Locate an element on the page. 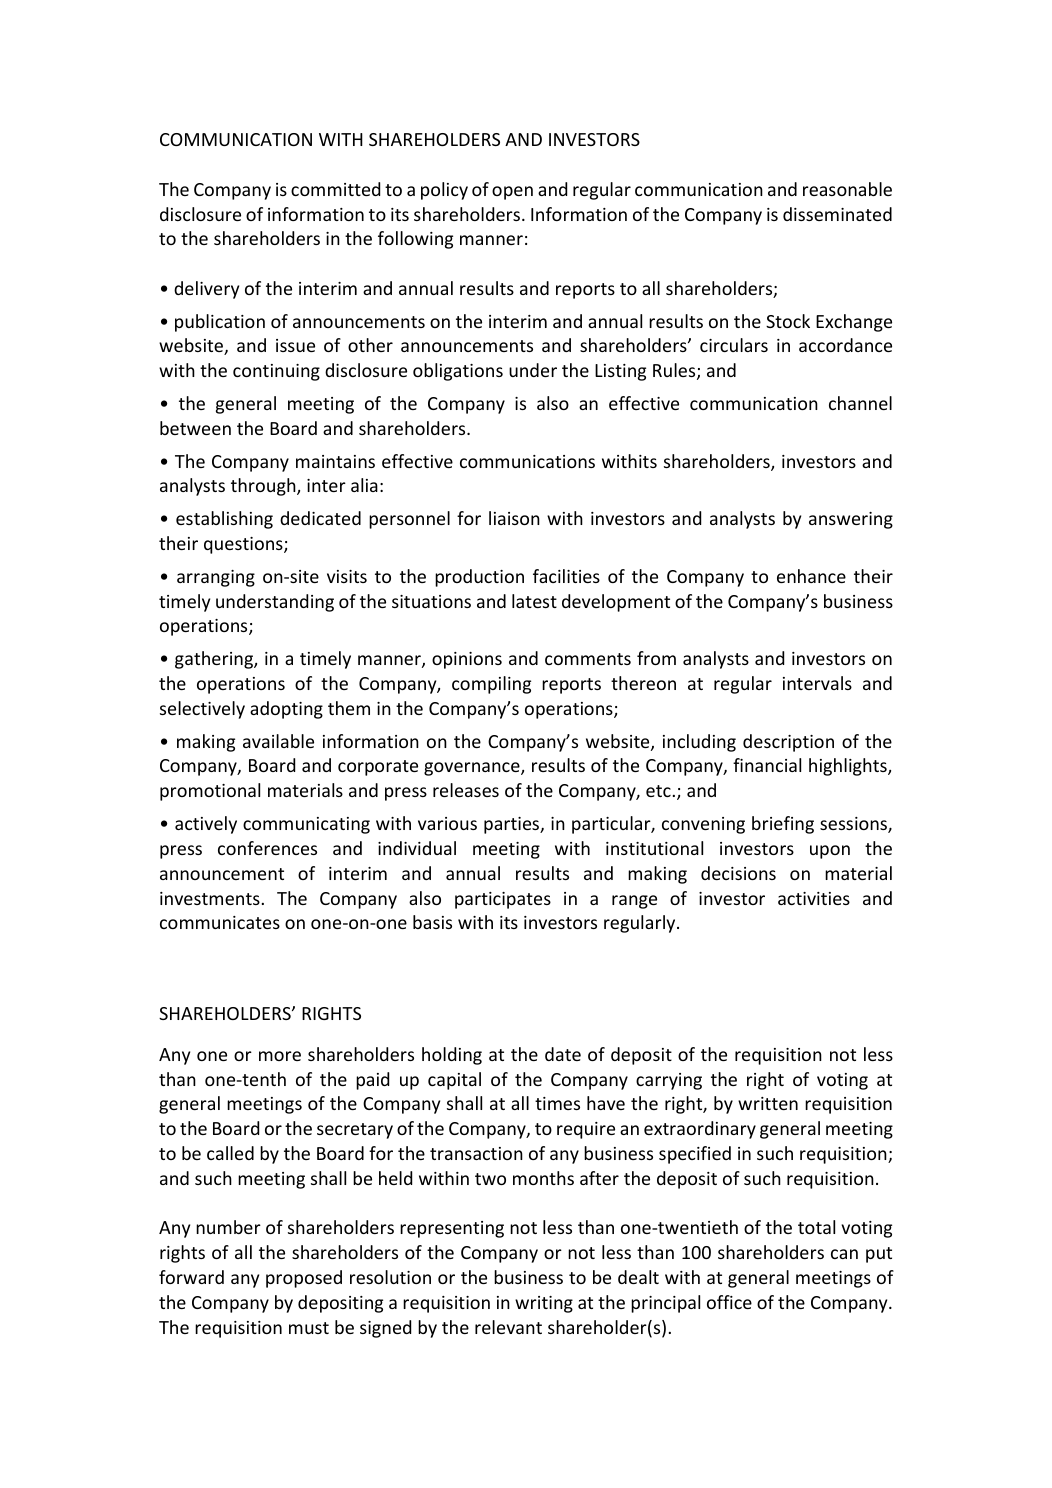  committed is located at coordinates (335, 189).
